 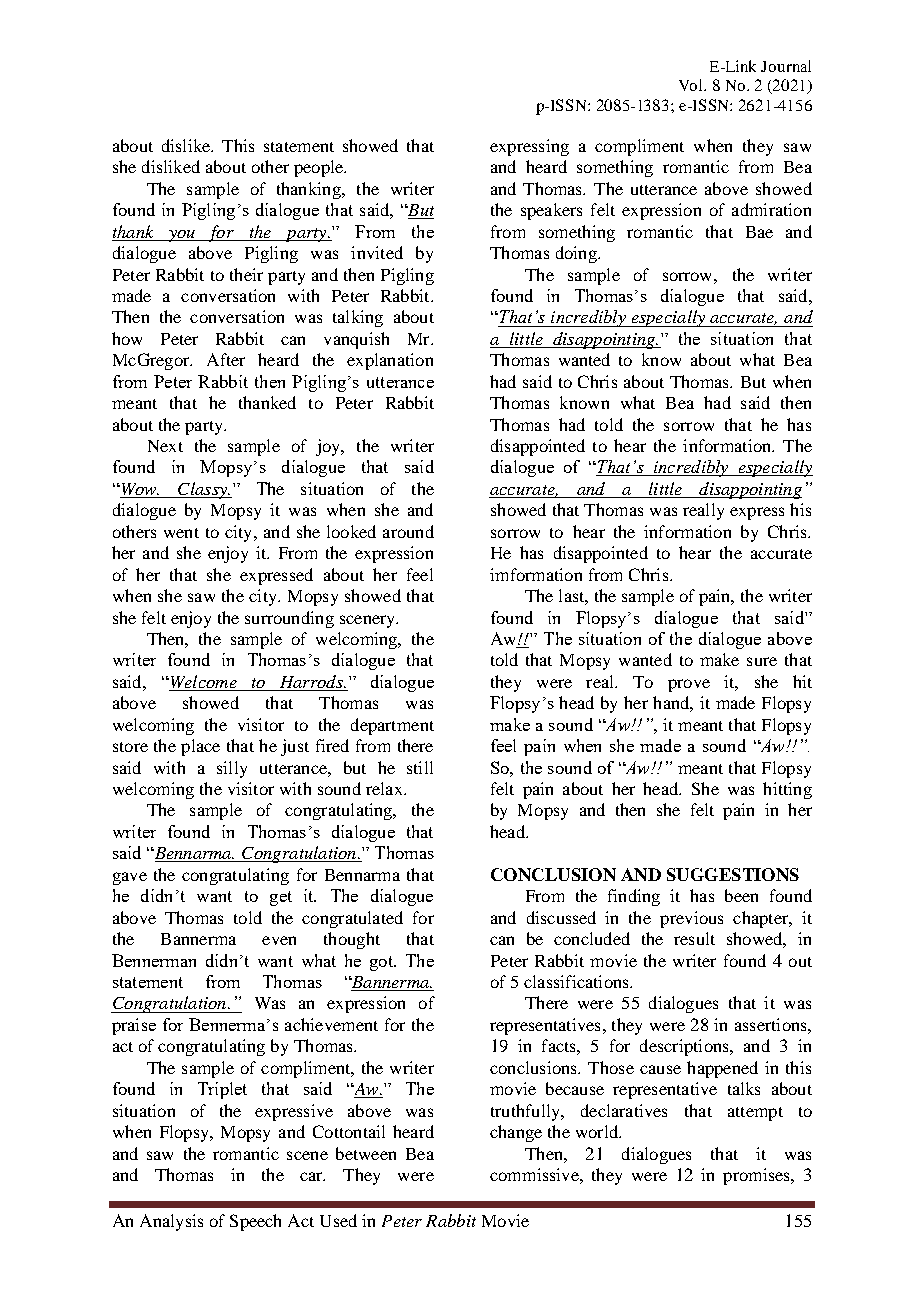 I want to click on prove, so click(x=689, y=685).
